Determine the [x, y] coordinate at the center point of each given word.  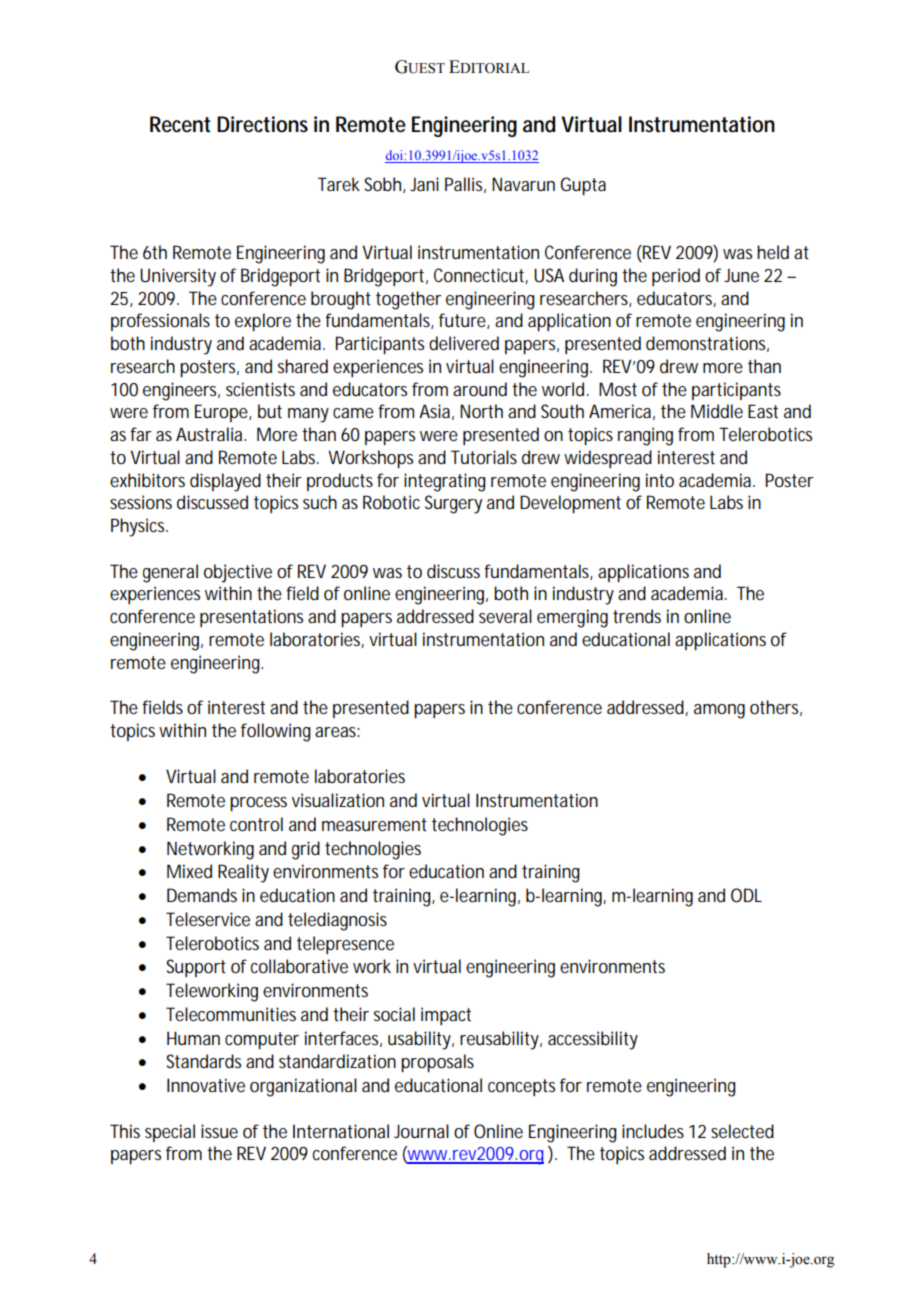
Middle [717, 411]
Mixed [189, 871]
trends [637, 616]
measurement [374, 824]
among [719, 711]
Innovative [206, 1085]
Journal [421, 1131]
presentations [251, 618]
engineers [181, 391]
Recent [180, 124]
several [505, 616]
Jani [424, 184]
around [480, 389]
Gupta [583, 186]
